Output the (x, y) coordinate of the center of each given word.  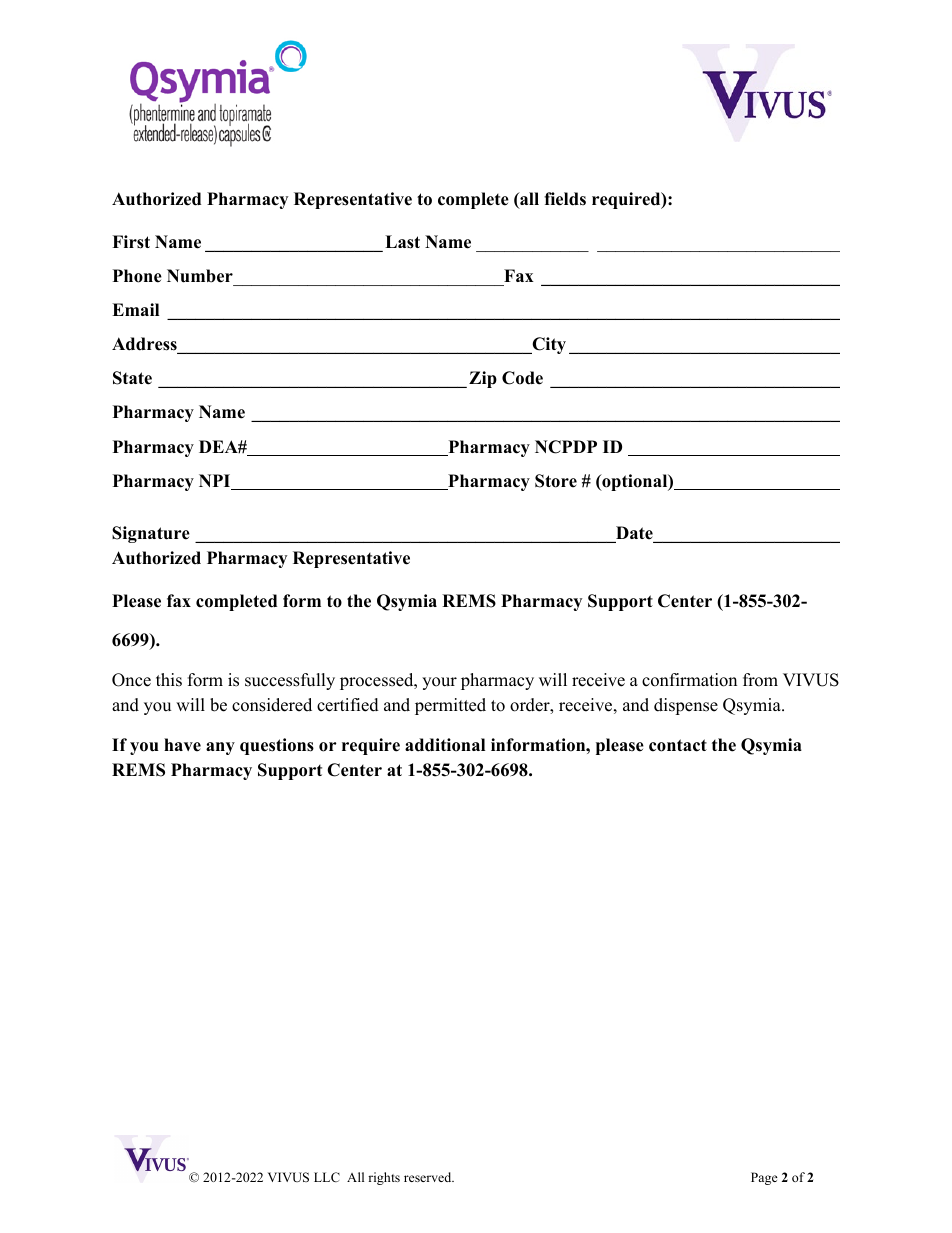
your (439, 683)
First (131, 242)
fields (565, 199)
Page (764, 1178)
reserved (429, 1177)
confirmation (689, 680)
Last (402, 242)
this (169, 680)
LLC (327, 1177)
